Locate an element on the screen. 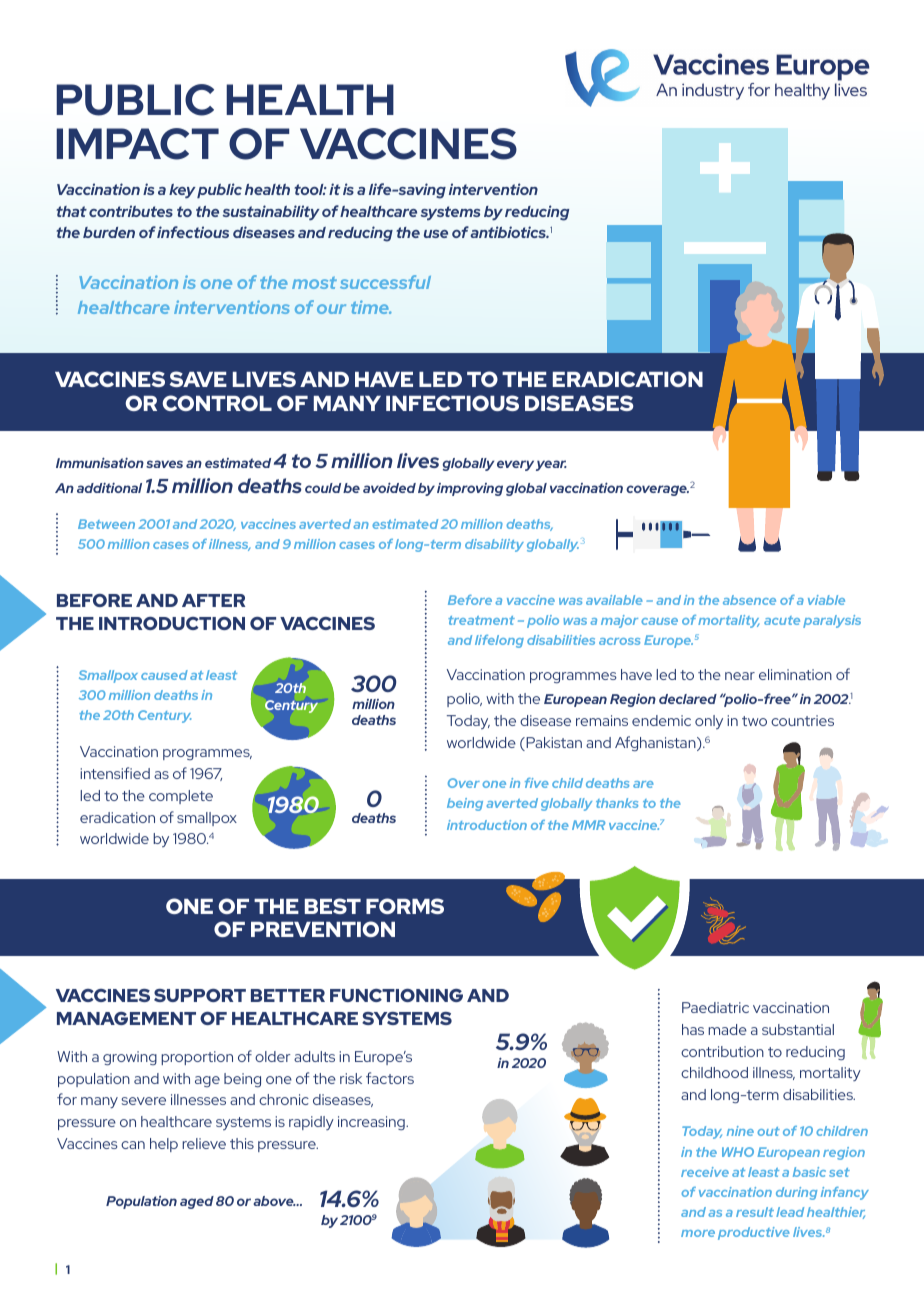 The width and height of the screenshot is (924, 1308). result is located at coordinates (755, 1212).
